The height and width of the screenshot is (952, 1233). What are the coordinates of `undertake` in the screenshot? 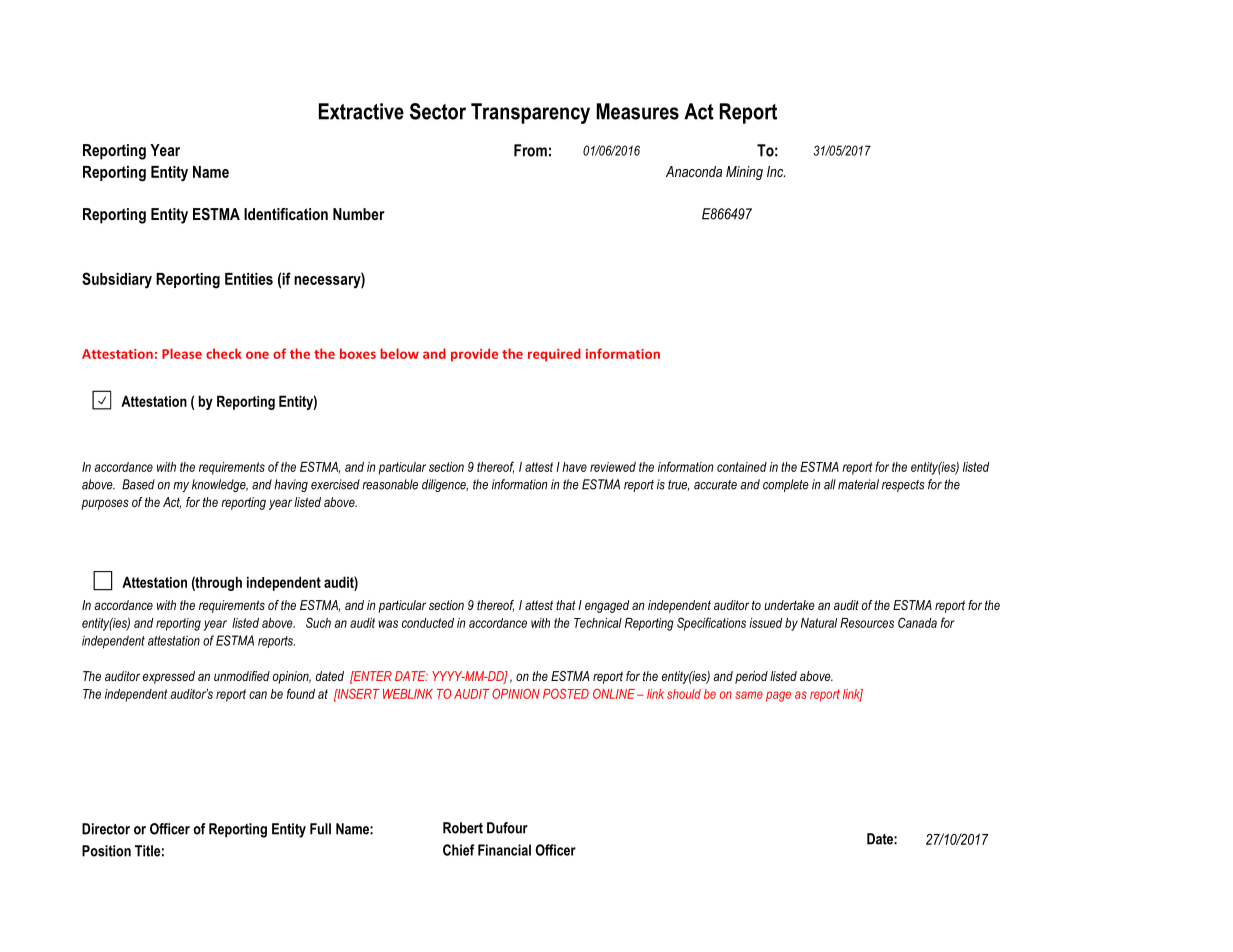 It's located at (789, 605).
